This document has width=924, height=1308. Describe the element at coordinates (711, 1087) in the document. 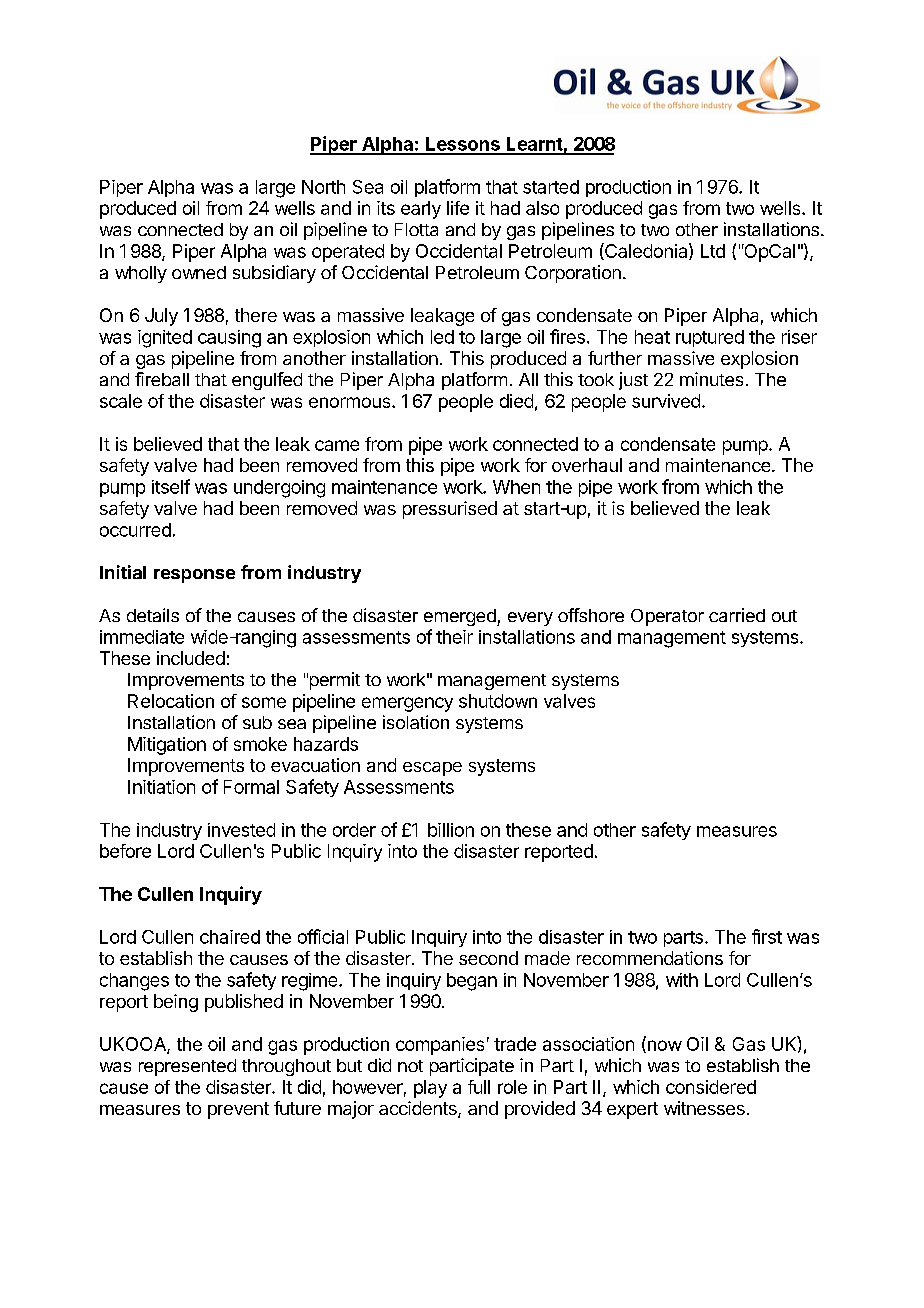

I see `considered` at that location.
